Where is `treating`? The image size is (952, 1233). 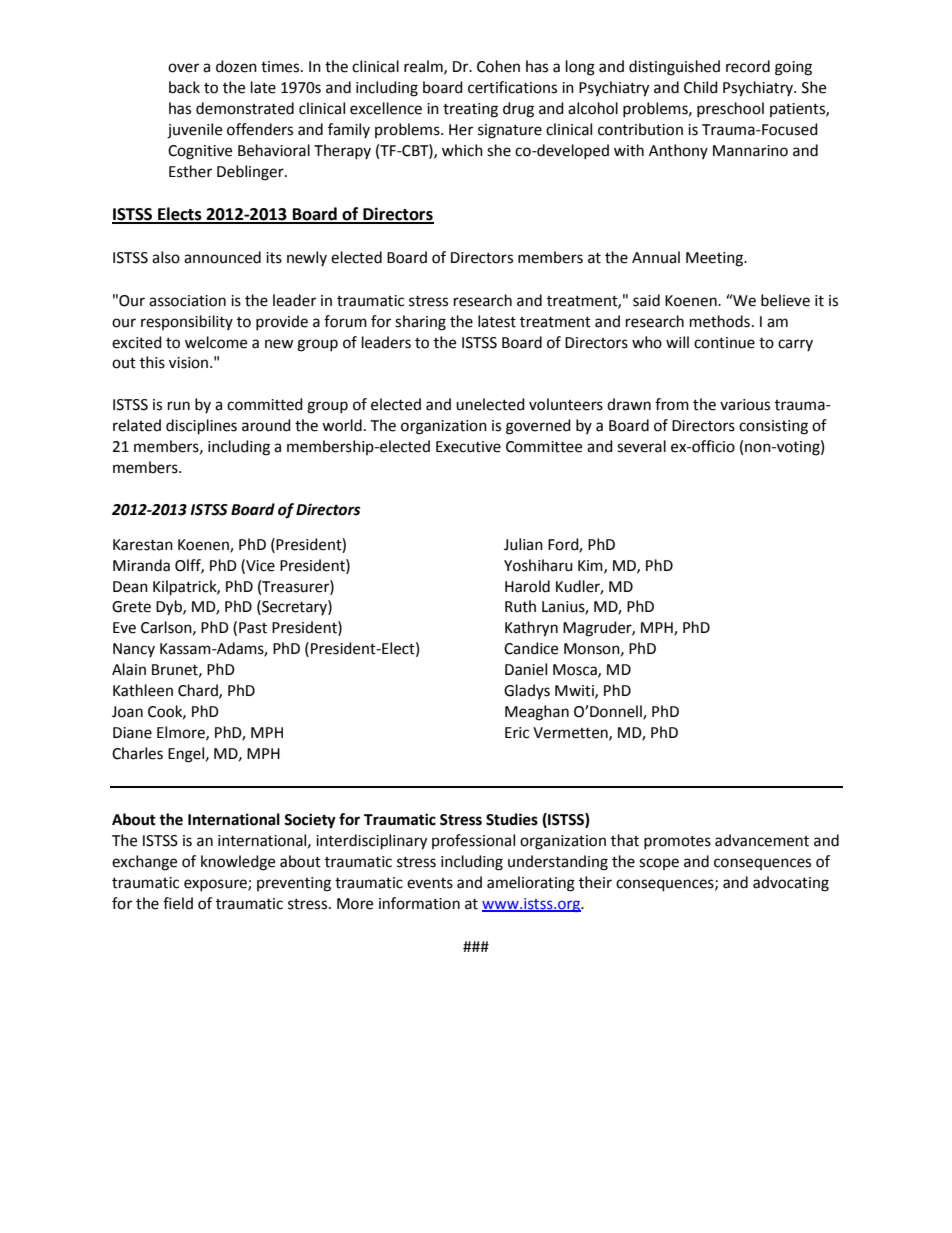 treating is located at coordinates (470, 110).
